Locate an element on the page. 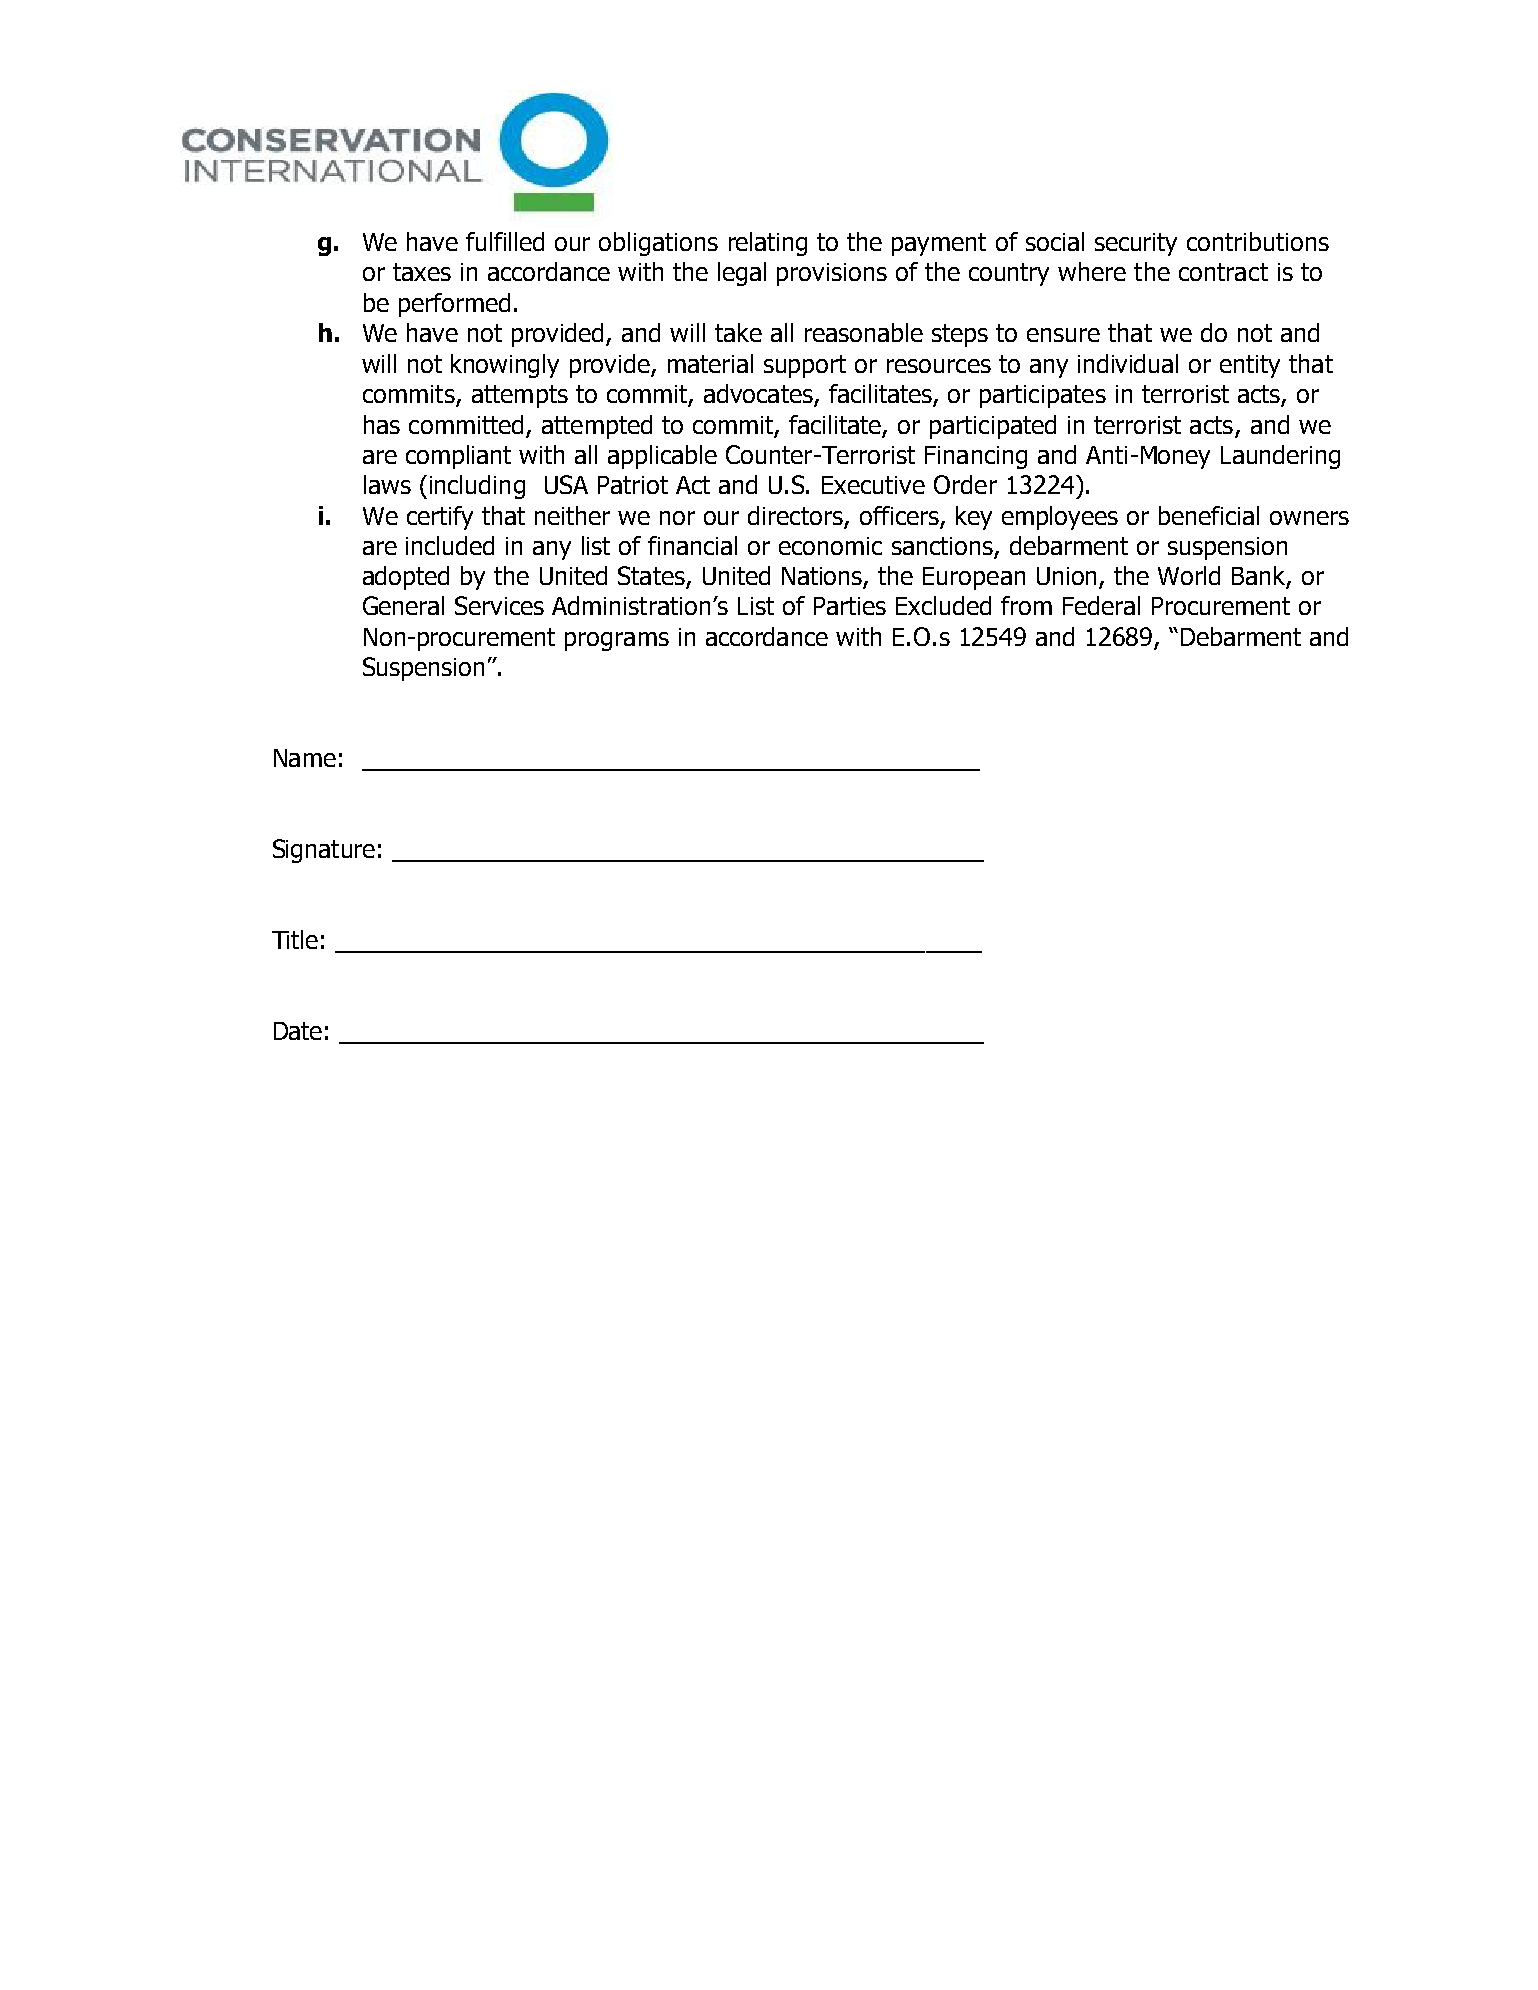 This page has width=1538, height=1990. Parties is located at coordinates (850, 606).
